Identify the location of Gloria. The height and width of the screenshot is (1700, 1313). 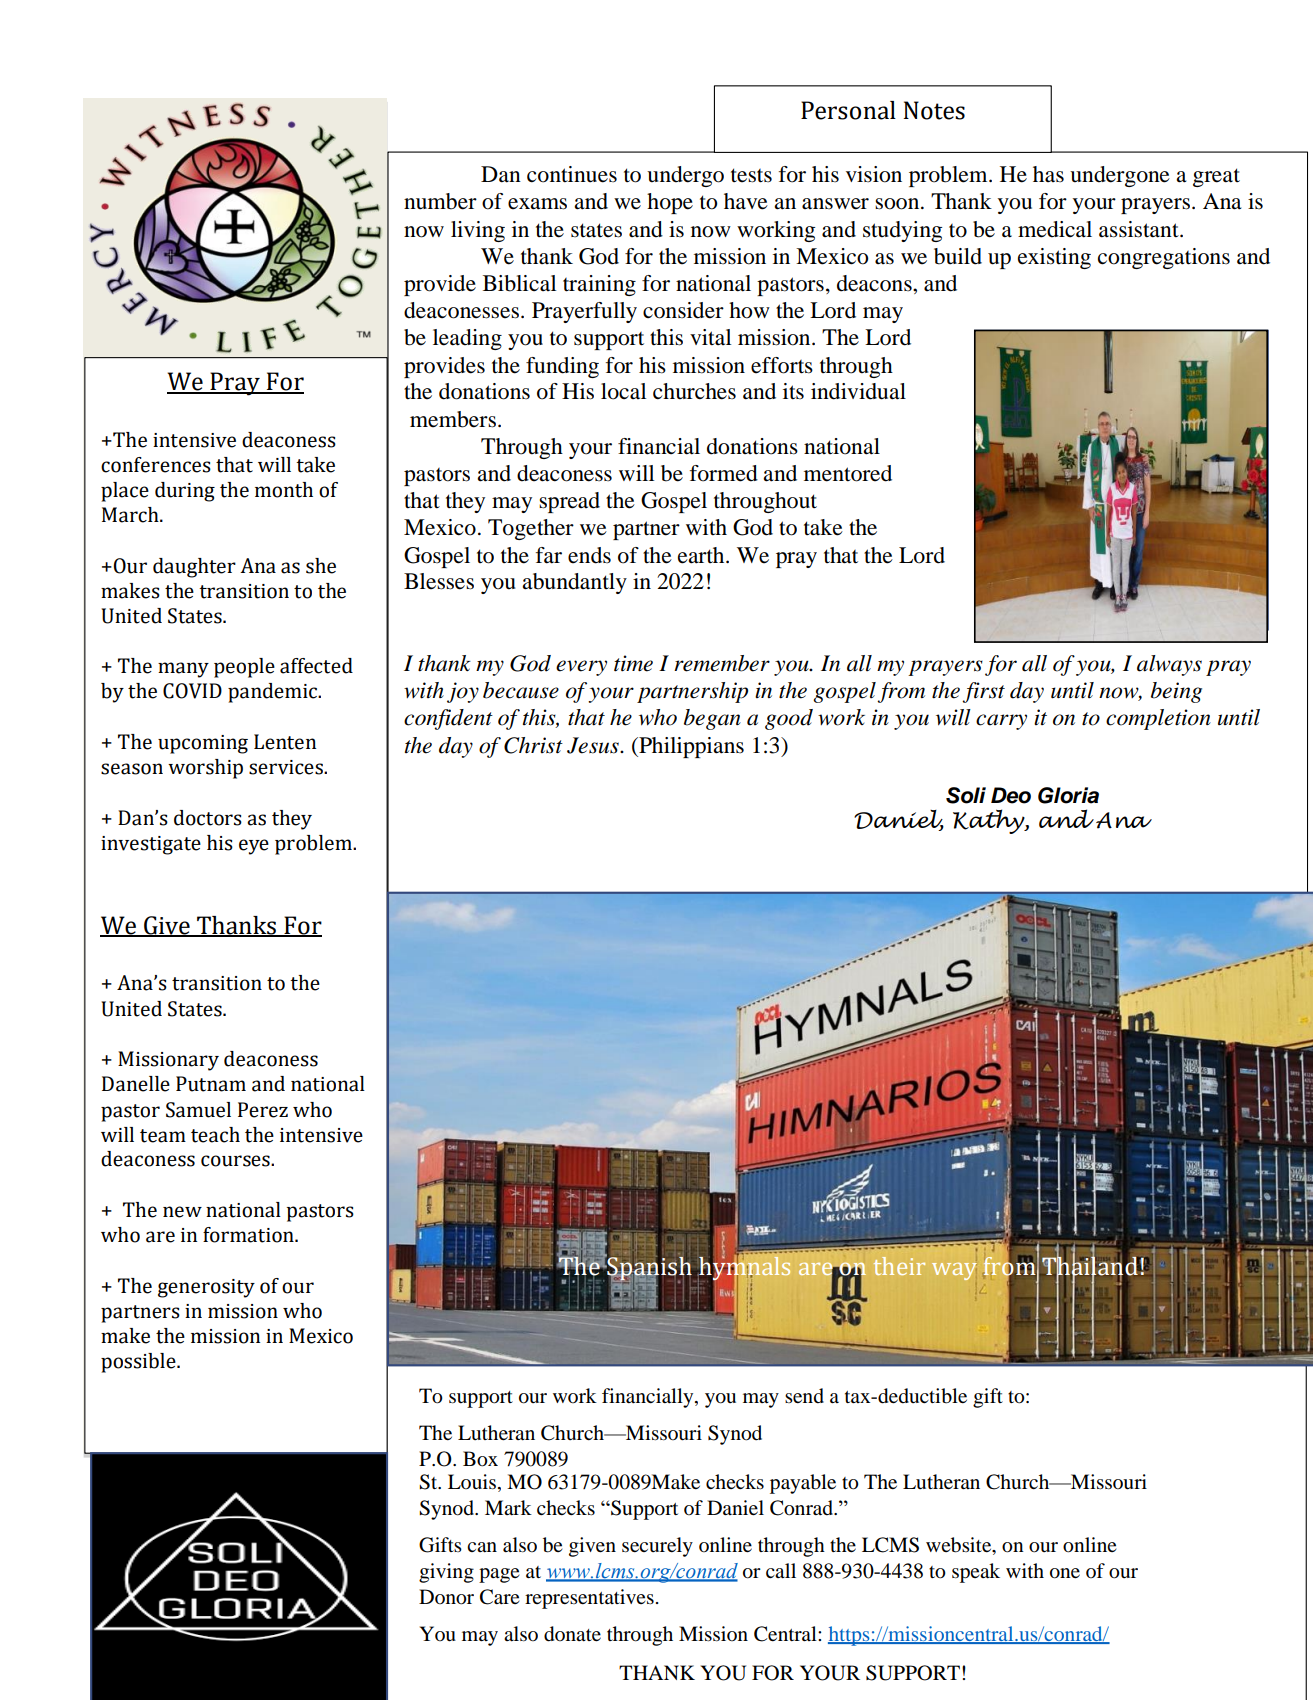
(1068, 795).
